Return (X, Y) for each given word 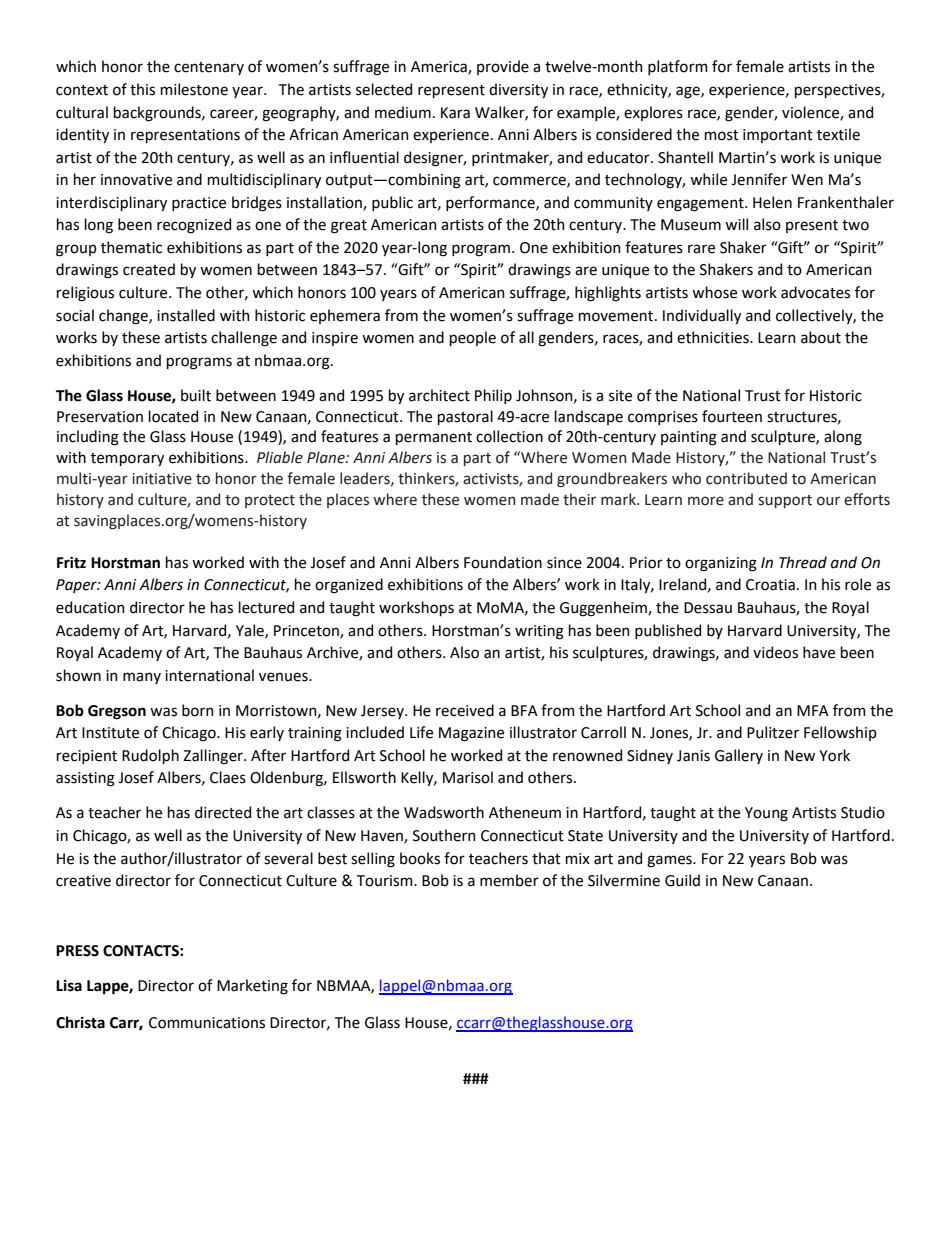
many (142, 678)
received (465, 710)
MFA (813, 710)
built (196, 395)
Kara (455, 113)
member (509, 880)
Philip (493, 396)
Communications (207, 1023)
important (778, 136)
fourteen (732, 416)
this (142, 89)
